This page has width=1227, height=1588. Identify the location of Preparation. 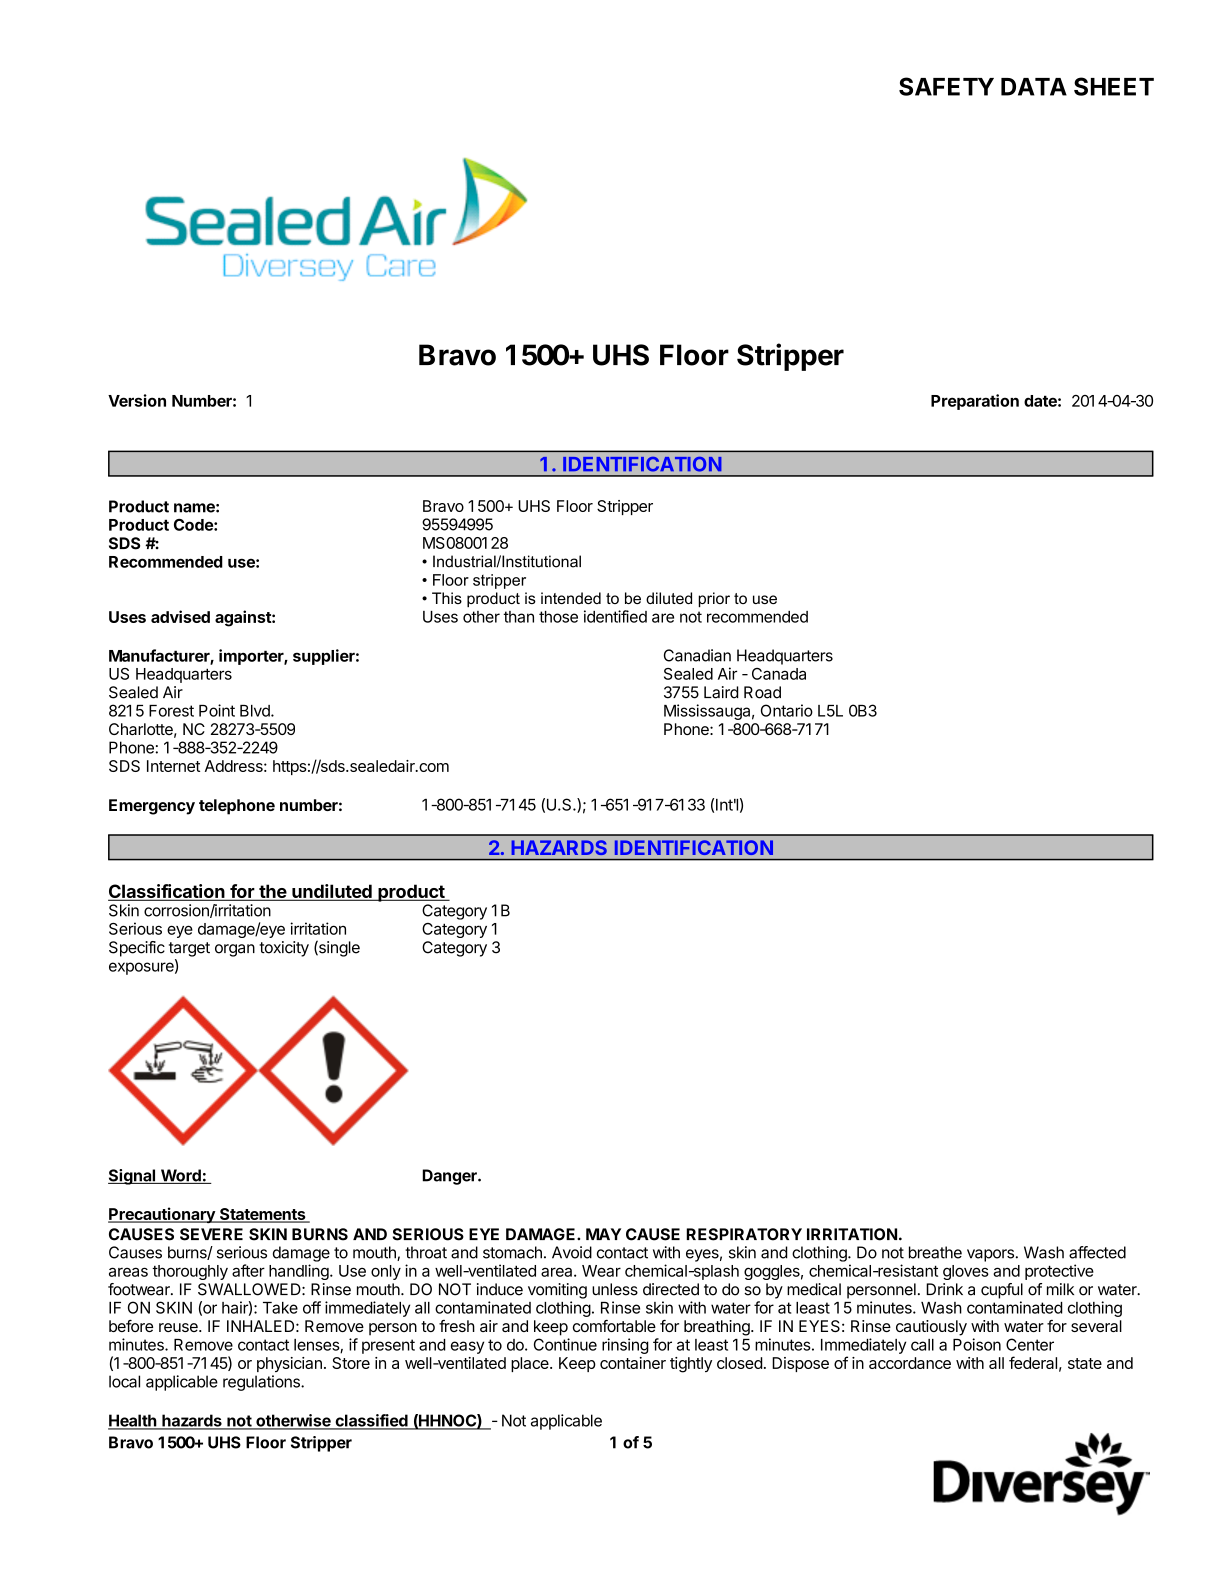
(975, 402).
